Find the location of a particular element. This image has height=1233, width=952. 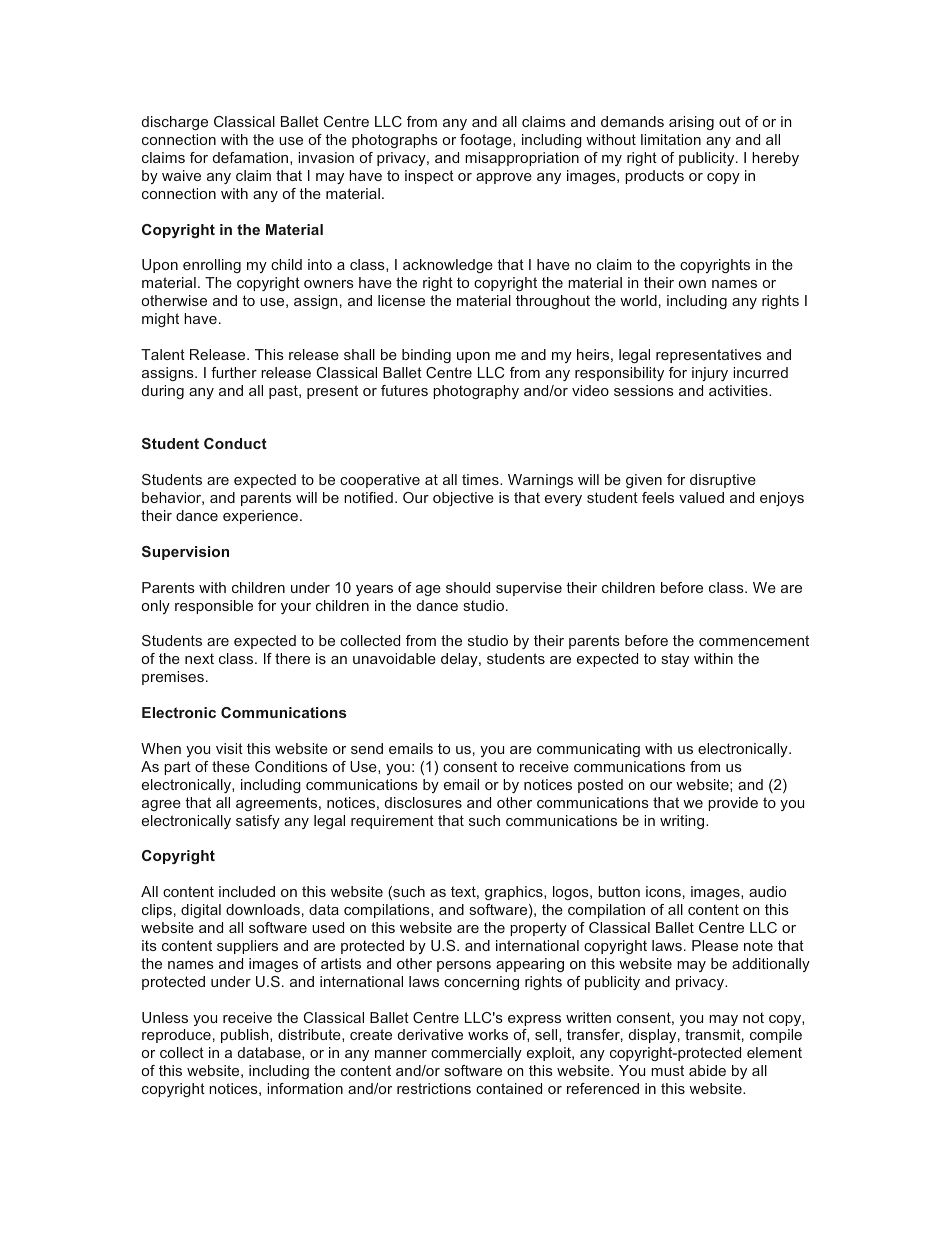

commercially is located at coordinates (476, 1054).
